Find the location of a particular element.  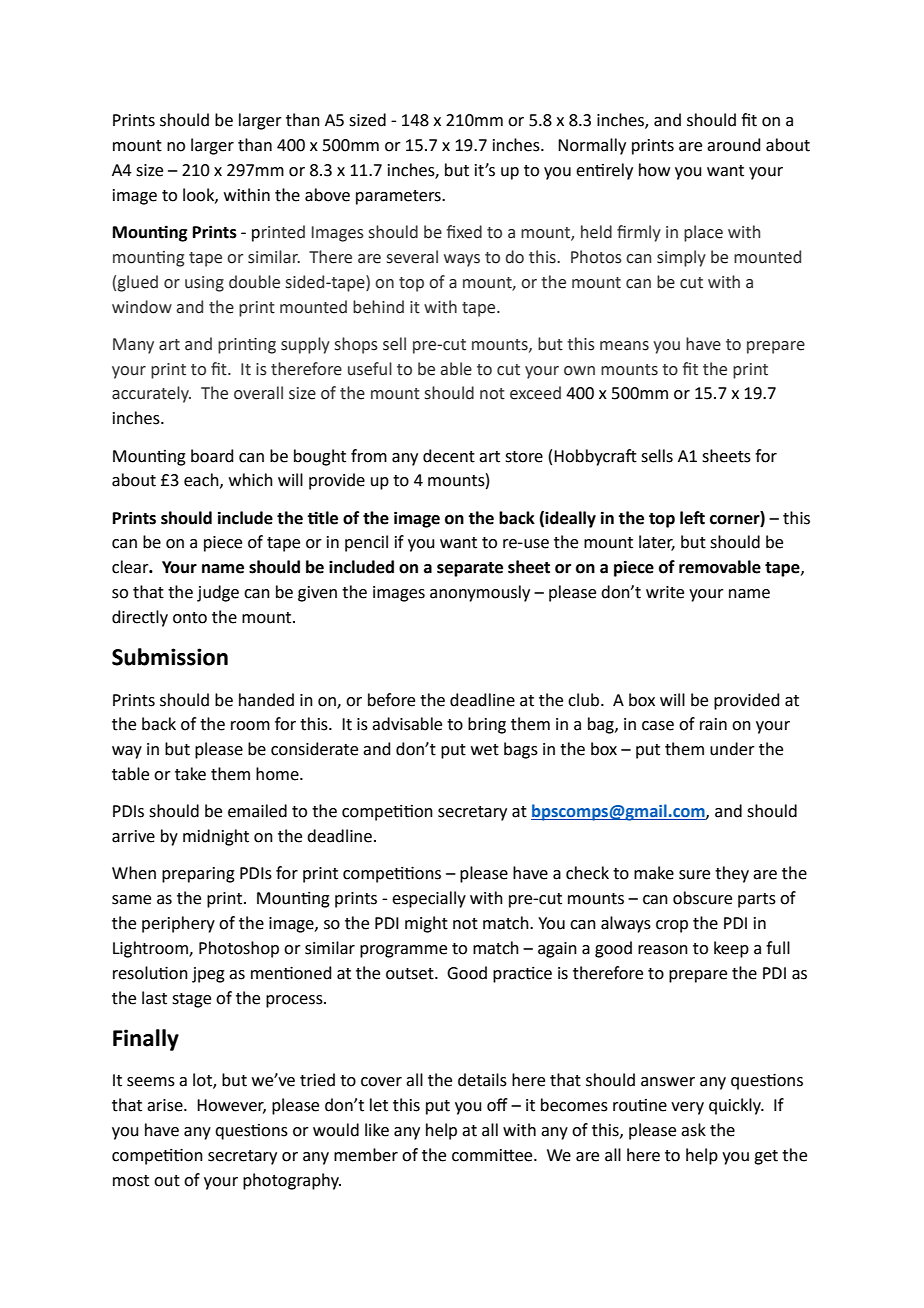

arise is located at coordinates (166, 1105).
